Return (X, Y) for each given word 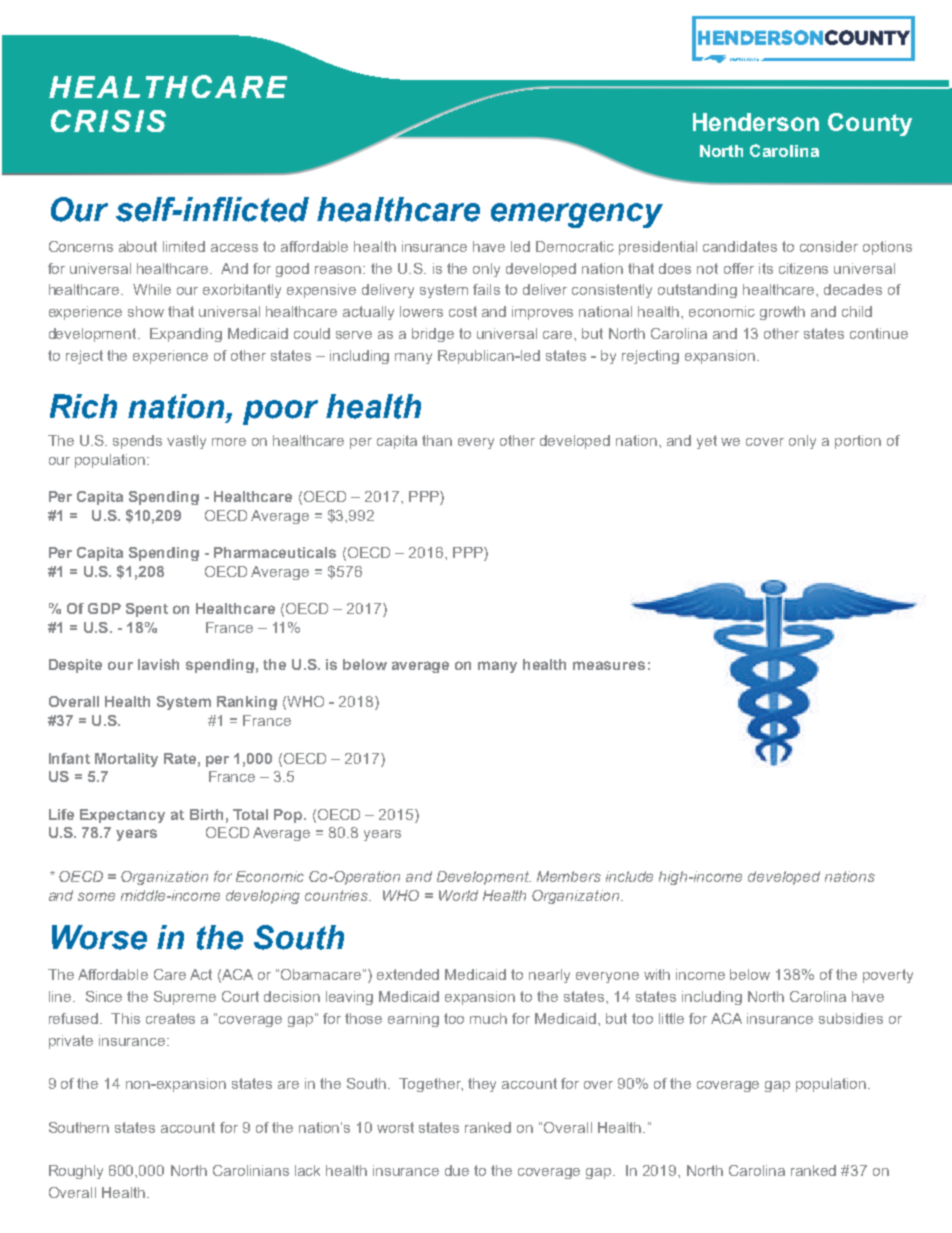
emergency (577, 215)
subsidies (851, 1018)
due (457, 1170)
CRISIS (108, 121)
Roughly (76, 1172)
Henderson (756, 122)
